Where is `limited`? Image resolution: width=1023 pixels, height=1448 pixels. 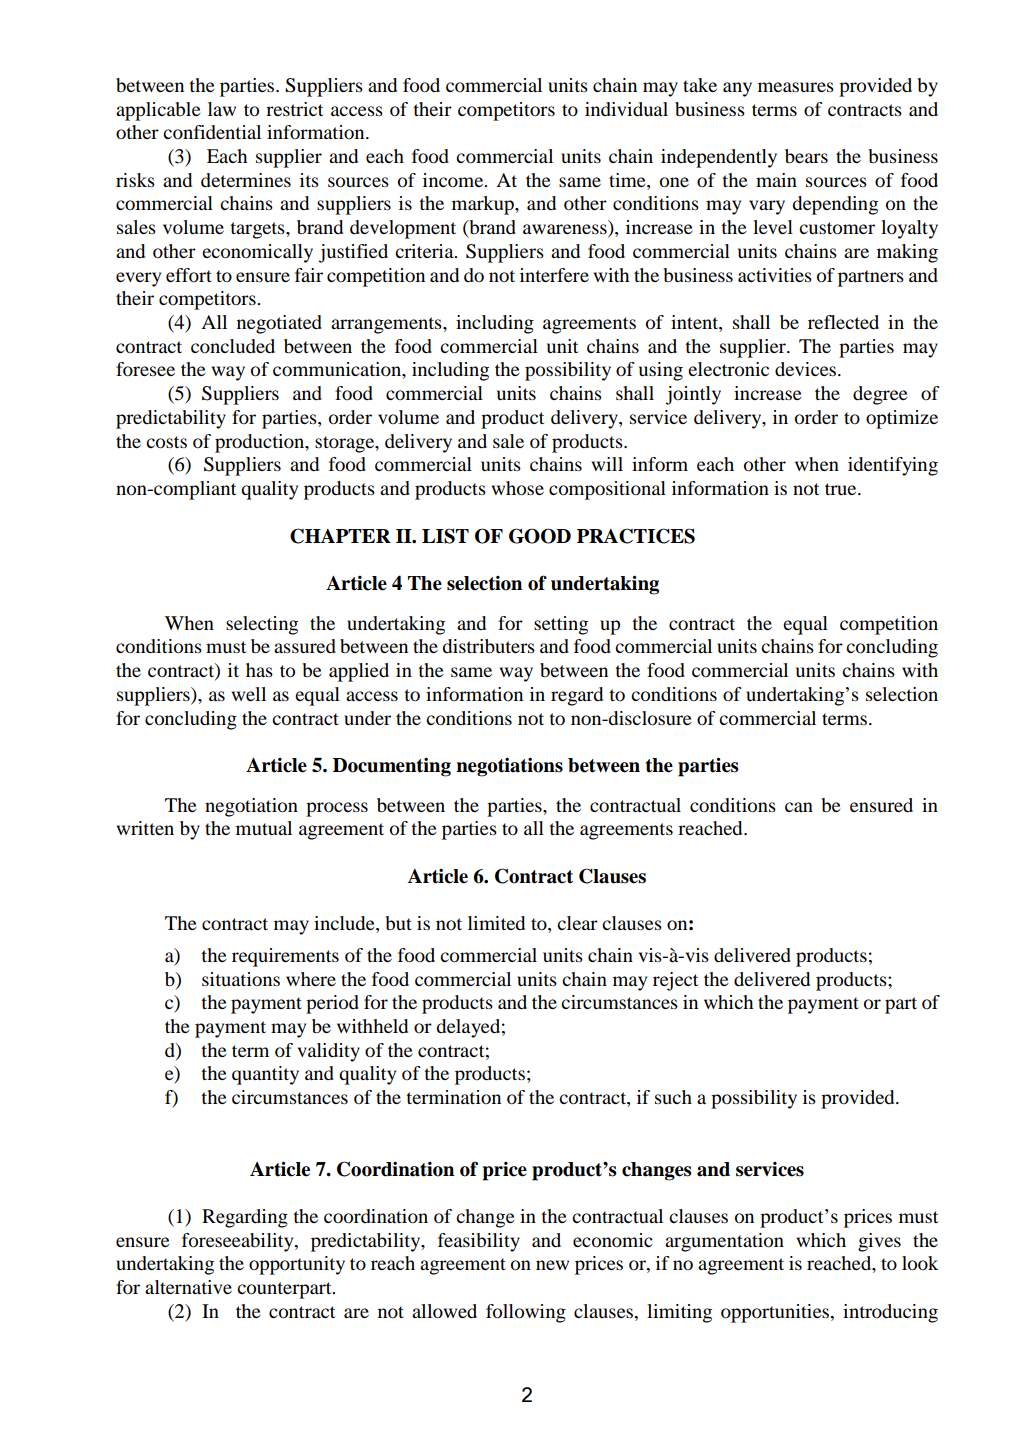
limited is located at coordinates (496, 923).
